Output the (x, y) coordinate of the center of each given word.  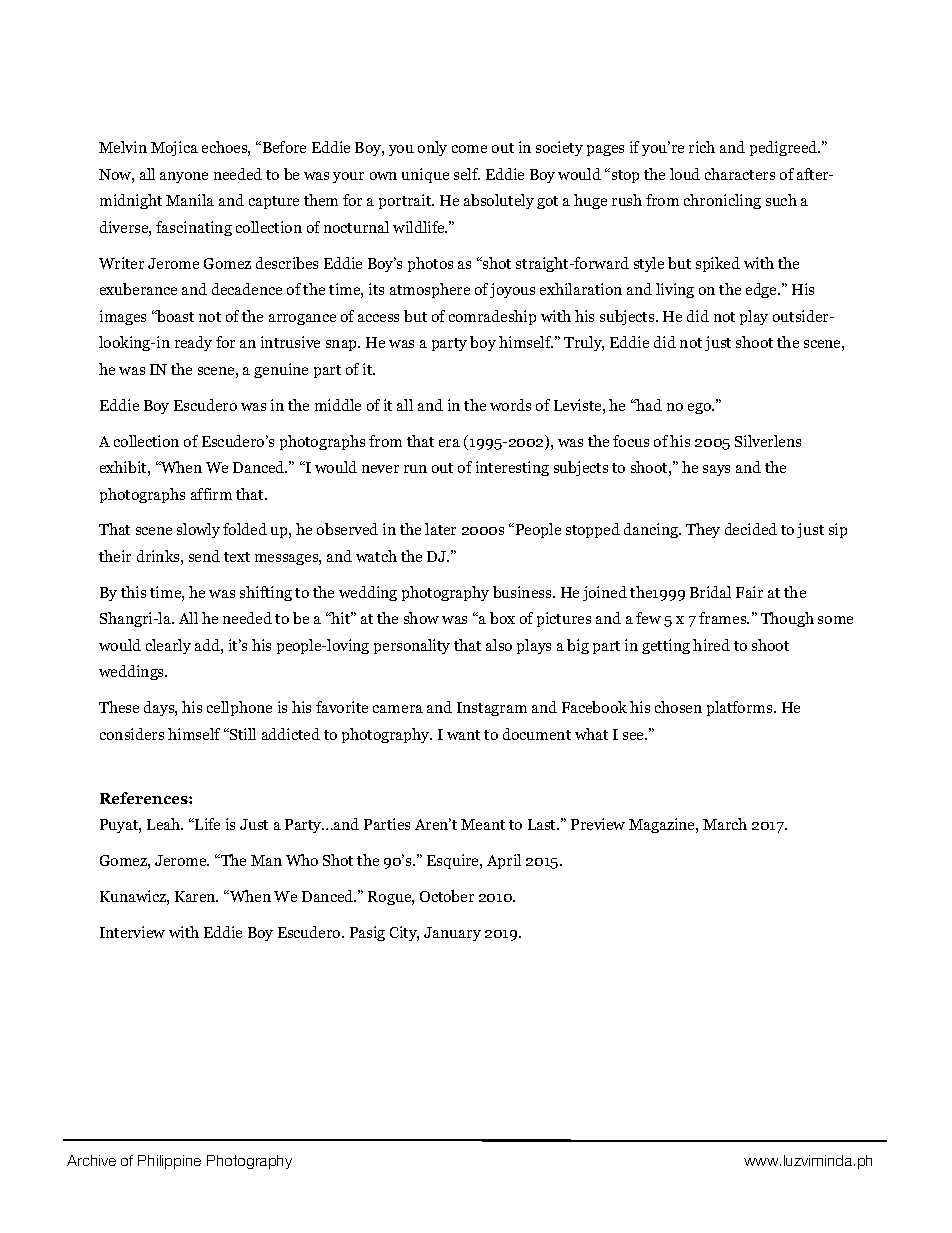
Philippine (169, 1162)
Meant (483, 824)
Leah (165, 824)
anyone (184, 177)
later (440, 529)
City (404, 933)
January (452, 934)
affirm (211, 494)
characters (740, 174)
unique (425, 175)
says (716, 470)
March (725, 824)
